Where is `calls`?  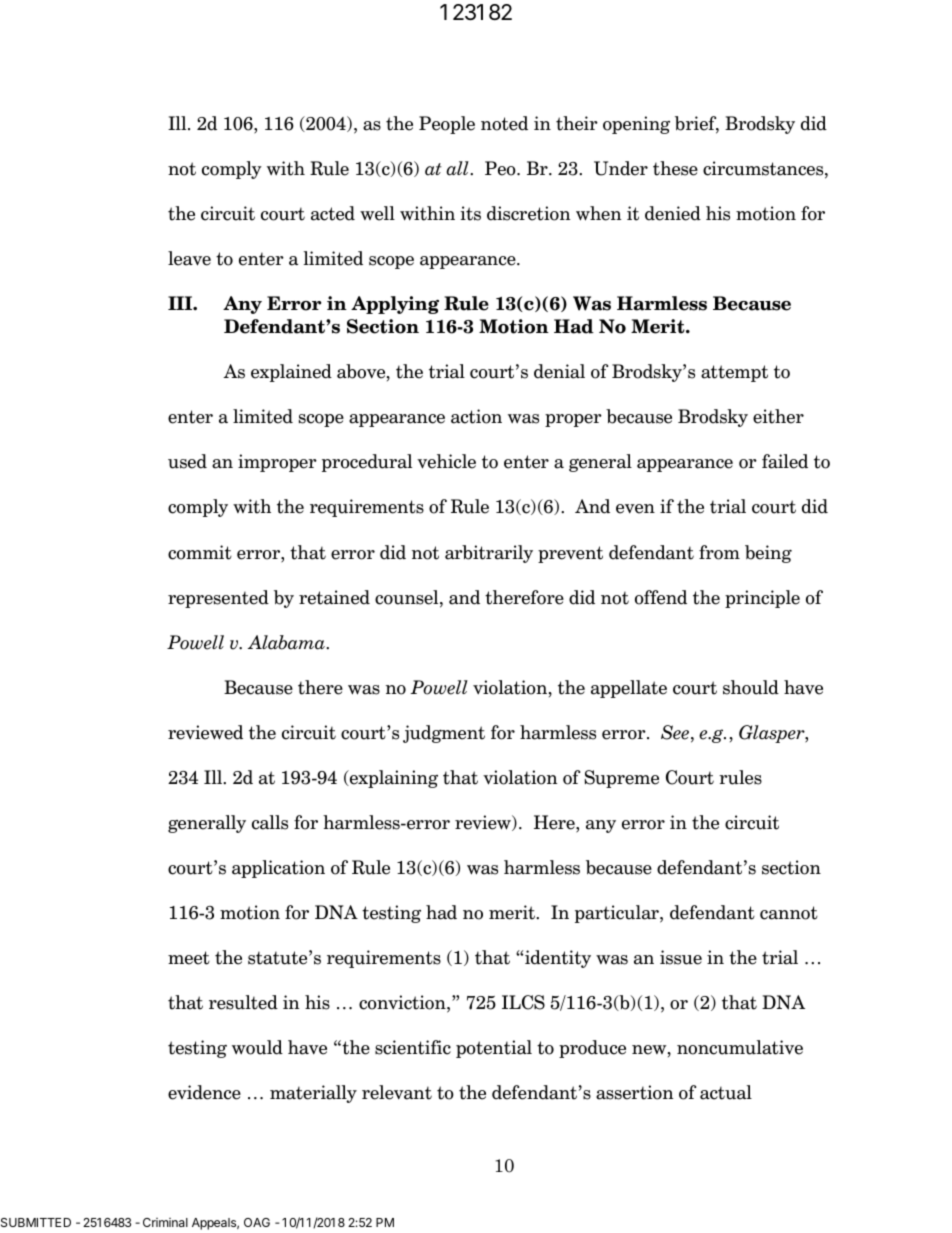
calls is located at coordinates (270, 822).
